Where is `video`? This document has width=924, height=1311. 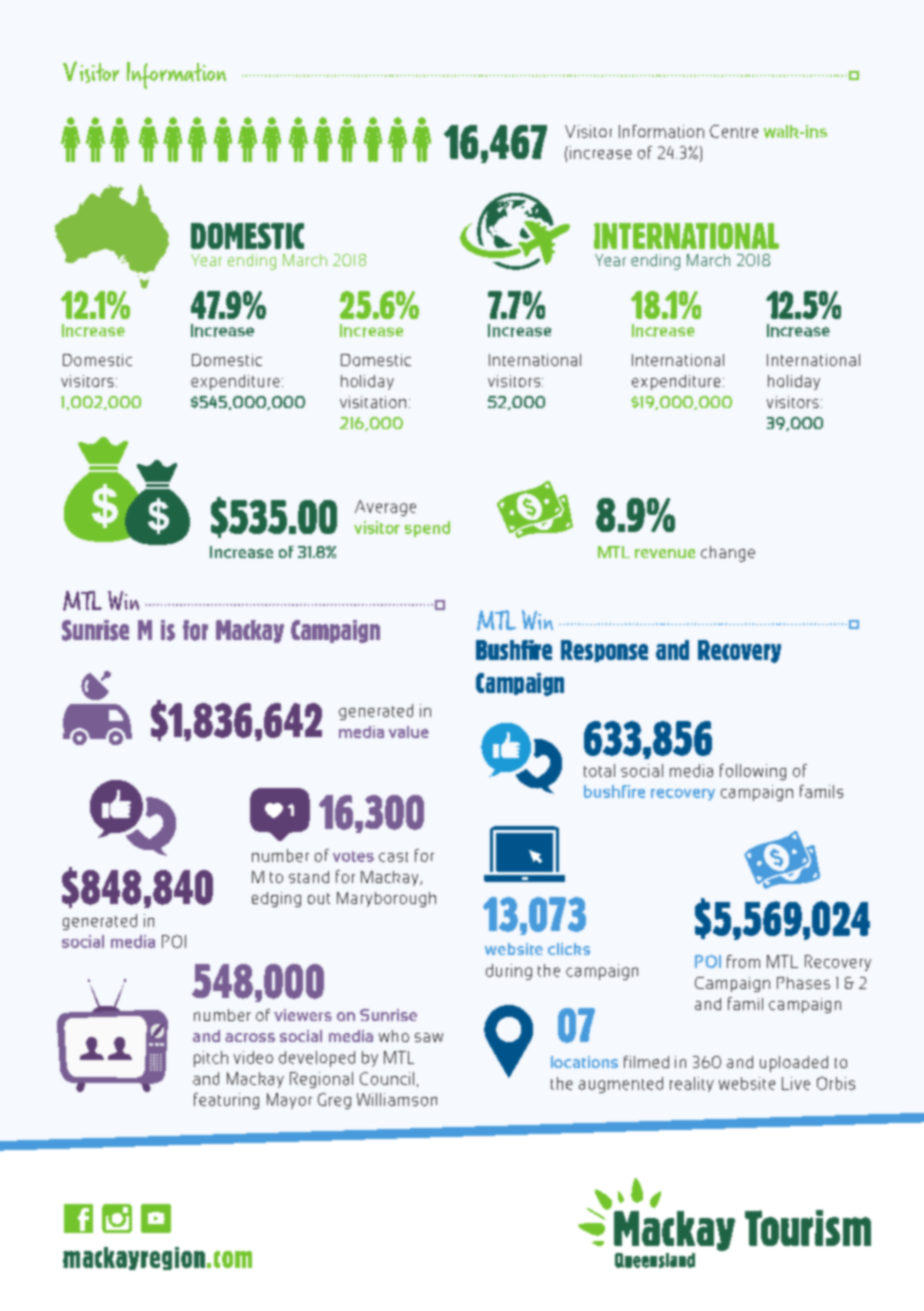
video is located at coordinates (253, 1057).
